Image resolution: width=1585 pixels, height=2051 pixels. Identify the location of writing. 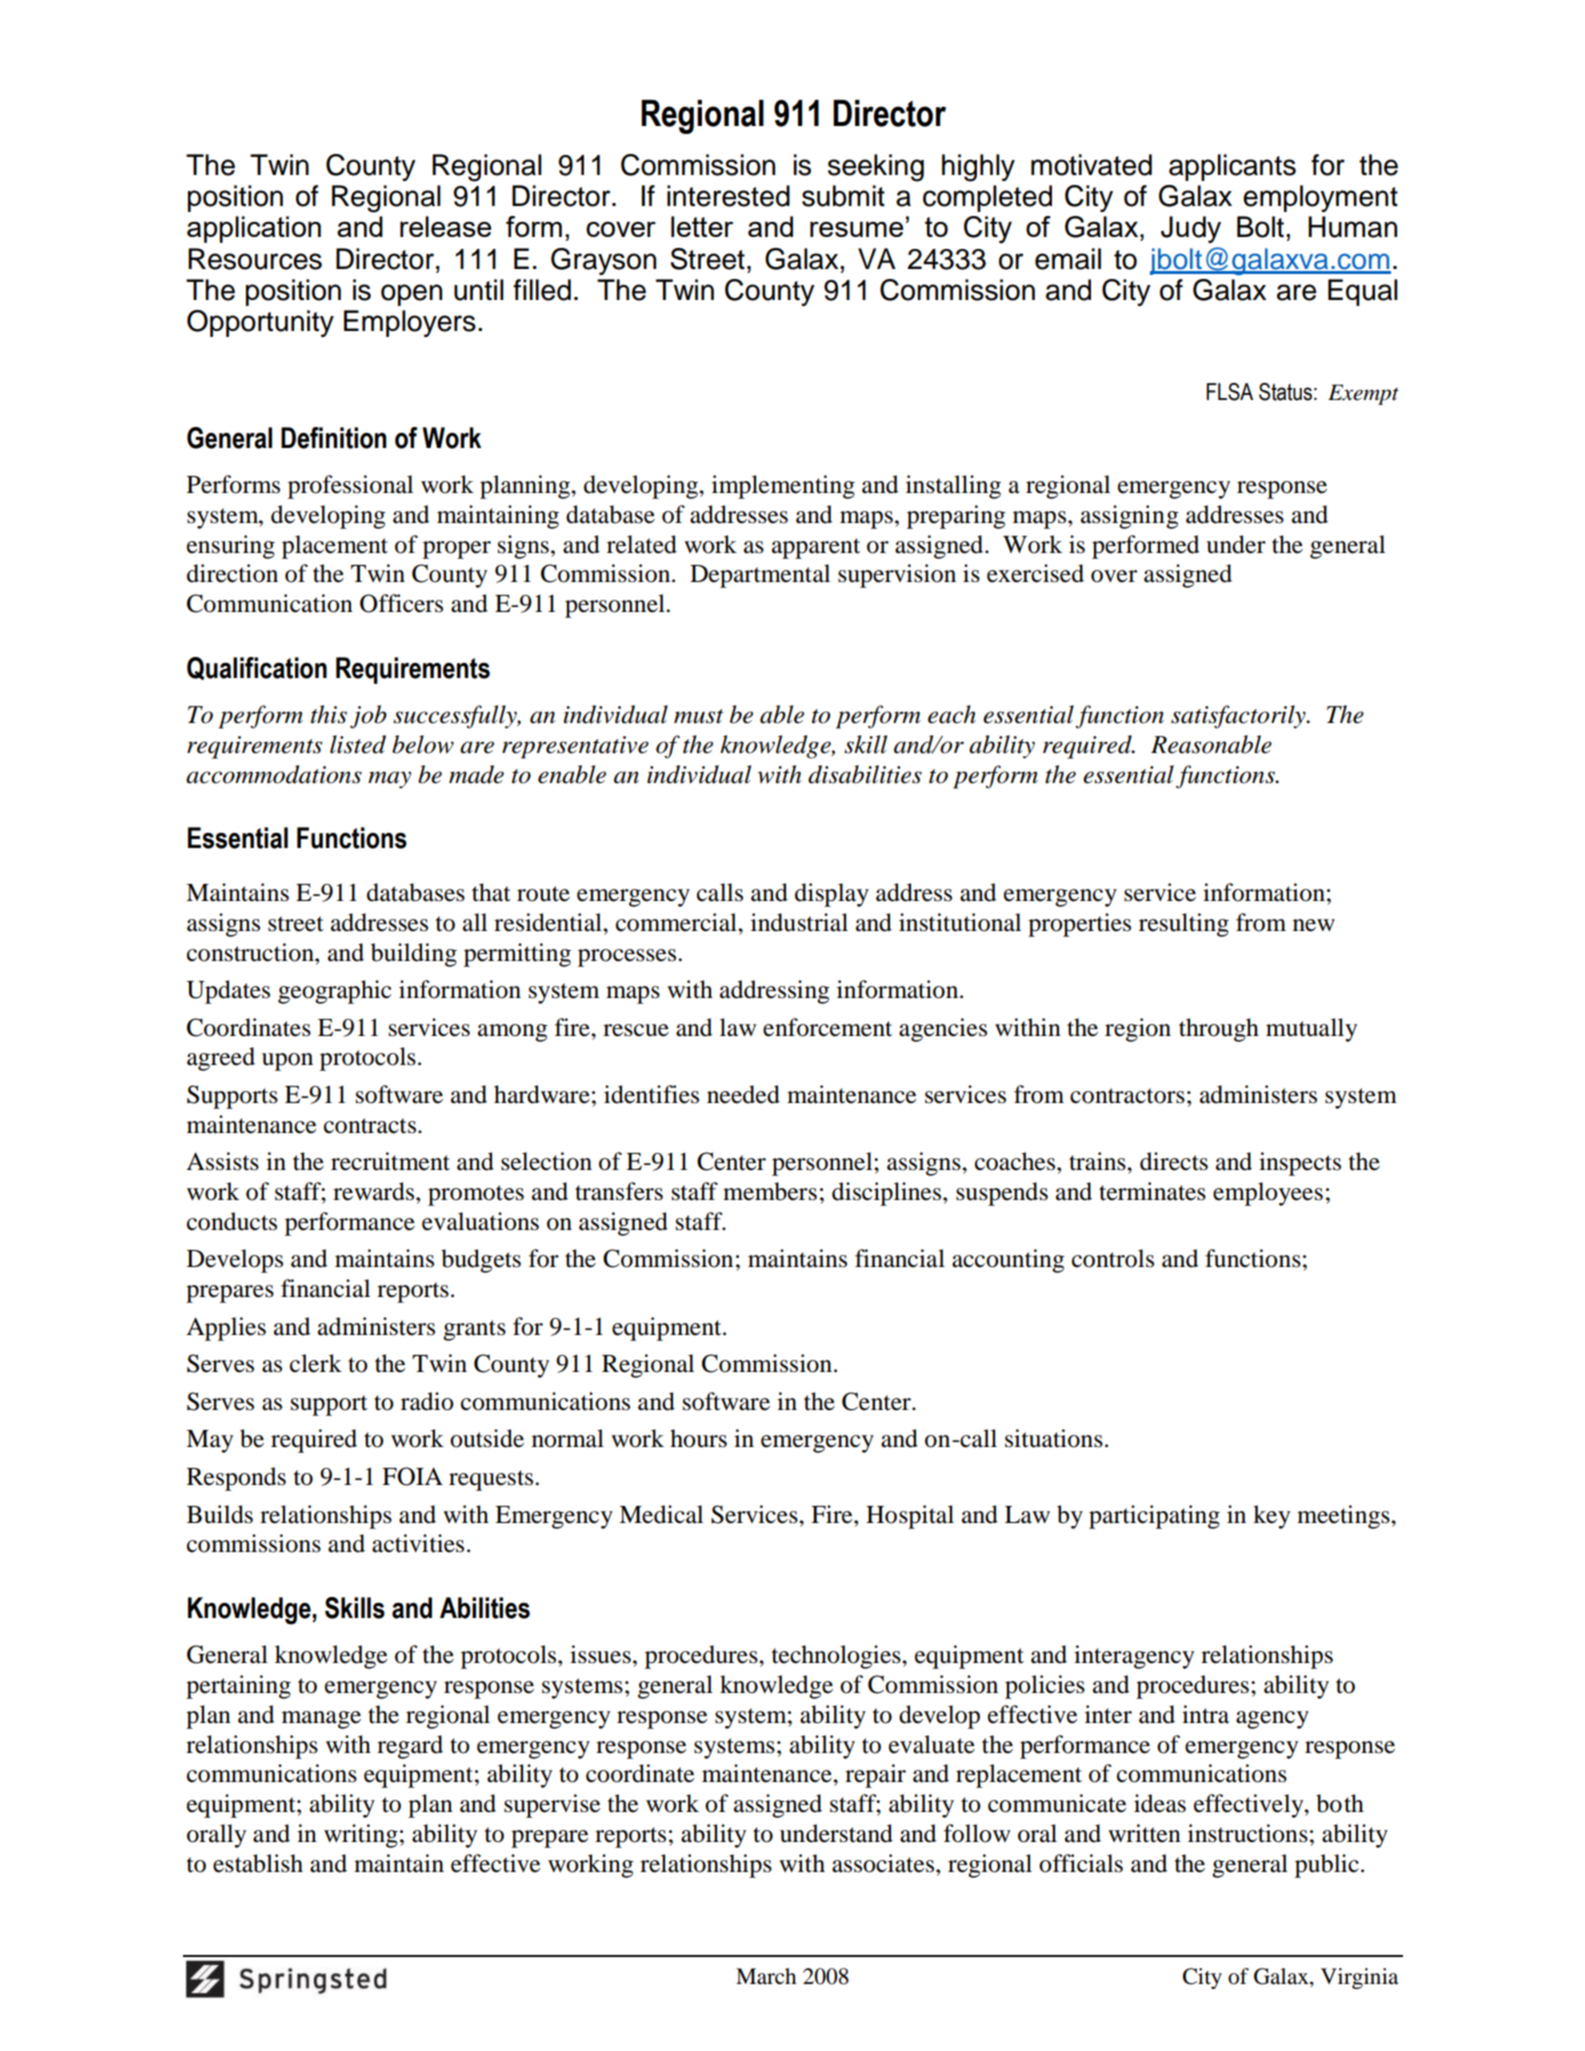
(361, 1836).
